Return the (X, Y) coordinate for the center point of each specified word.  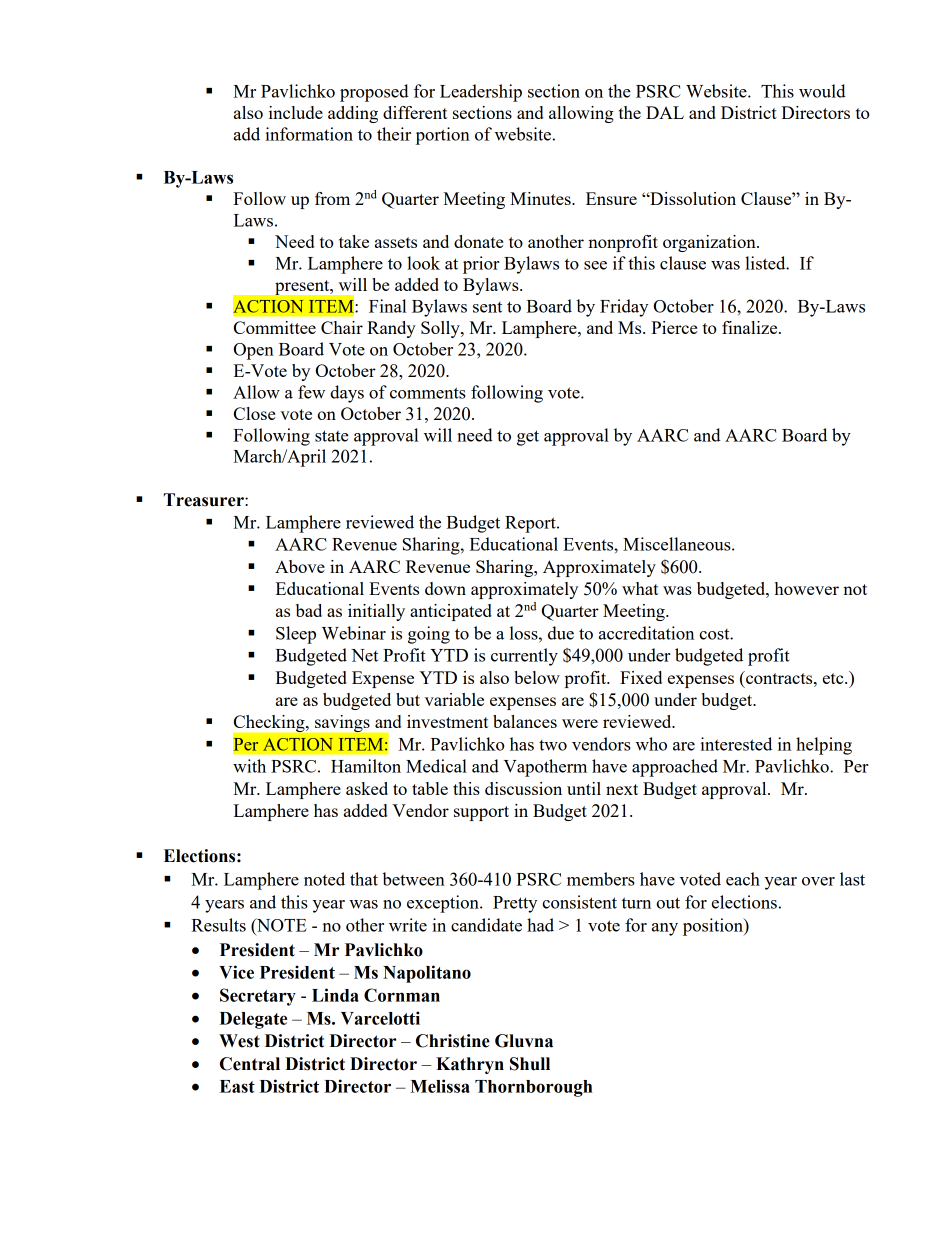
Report (531, 524)
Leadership (481, 93)
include (296, 112)
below (537, 677)
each (743, 879)
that (364, 879)
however (807, 588)
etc (834, 678)
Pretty (515, 904)
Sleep (296, 635)
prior (481, 265)
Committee (275, 327)
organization (710, 243)
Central (250, 1064)
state (332, 436)
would (822, 91)
